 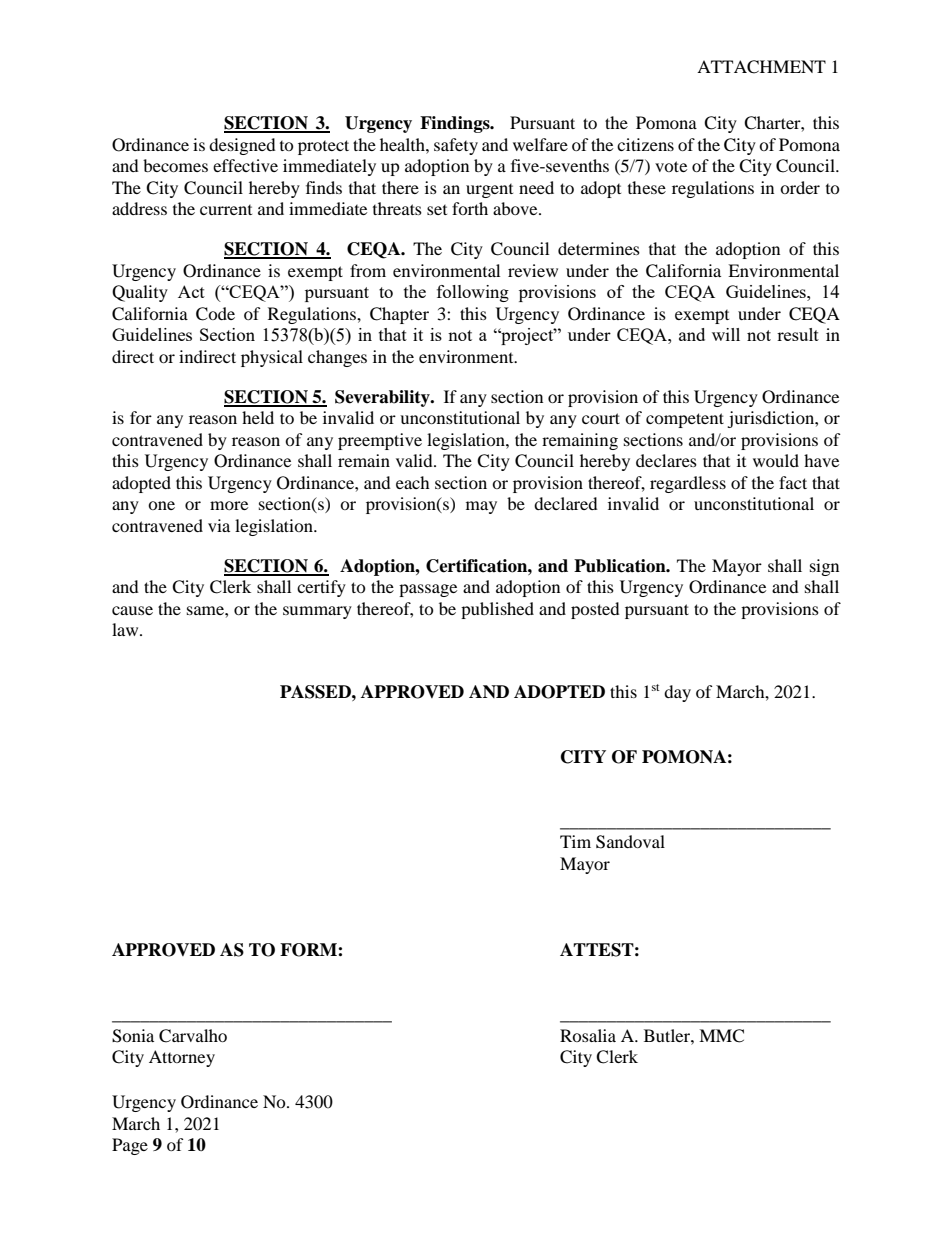 I want to click on Attorney, so click(x=182, y=1058).
